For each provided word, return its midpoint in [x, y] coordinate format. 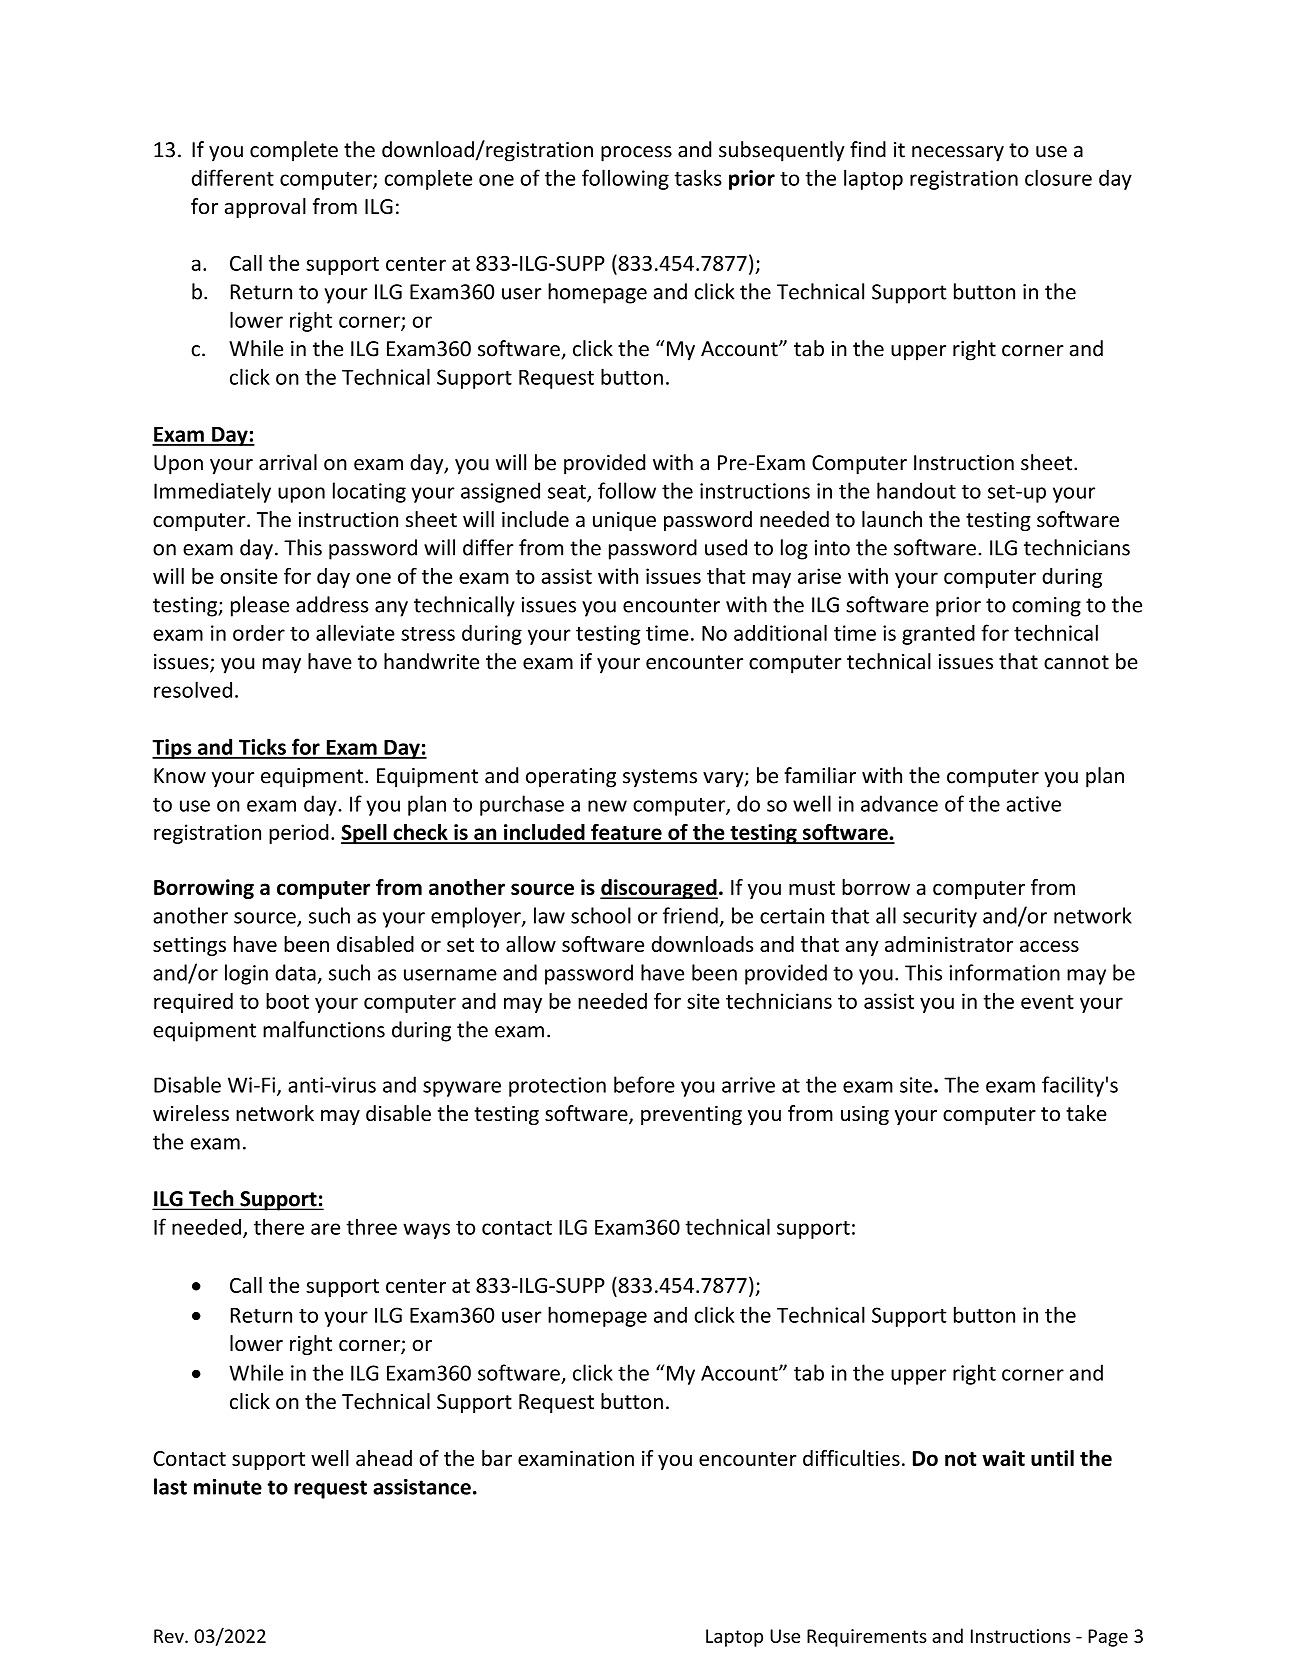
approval [265, 208]
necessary [958, 154]
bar [497, 1458]
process [636, 154]
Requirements [867, 1638]
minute [228, 1487]
